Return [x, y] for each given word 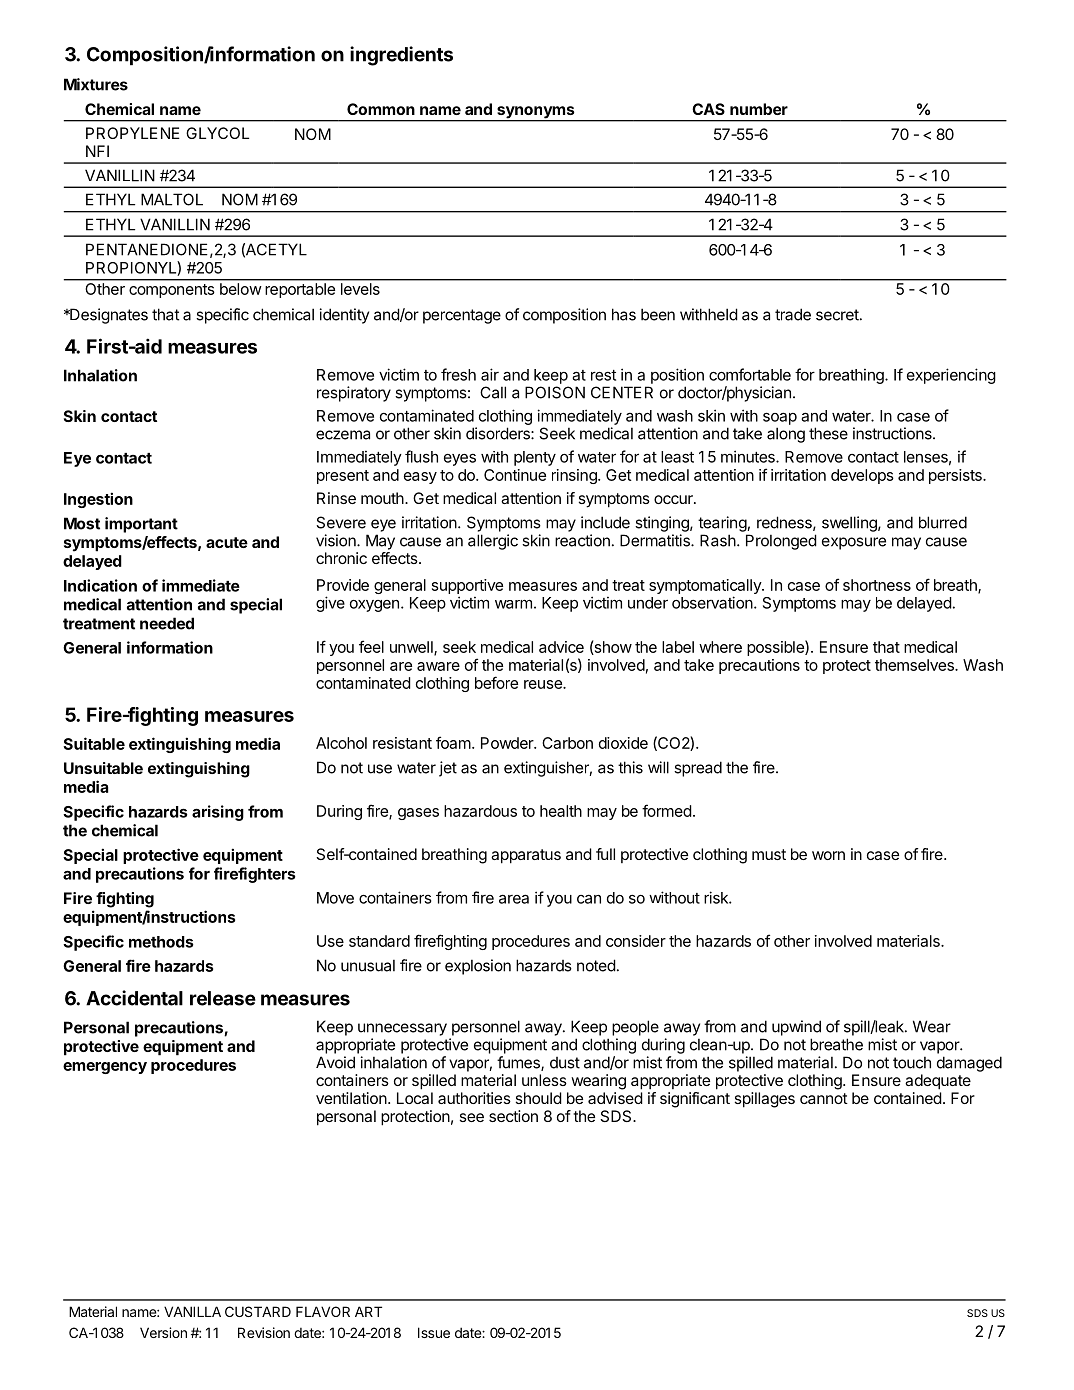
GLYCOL [217, 133]
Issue [434, 1332]
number [759, 109]
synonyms [536, 113]
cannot [824, 1098]
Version [163, 1332]
